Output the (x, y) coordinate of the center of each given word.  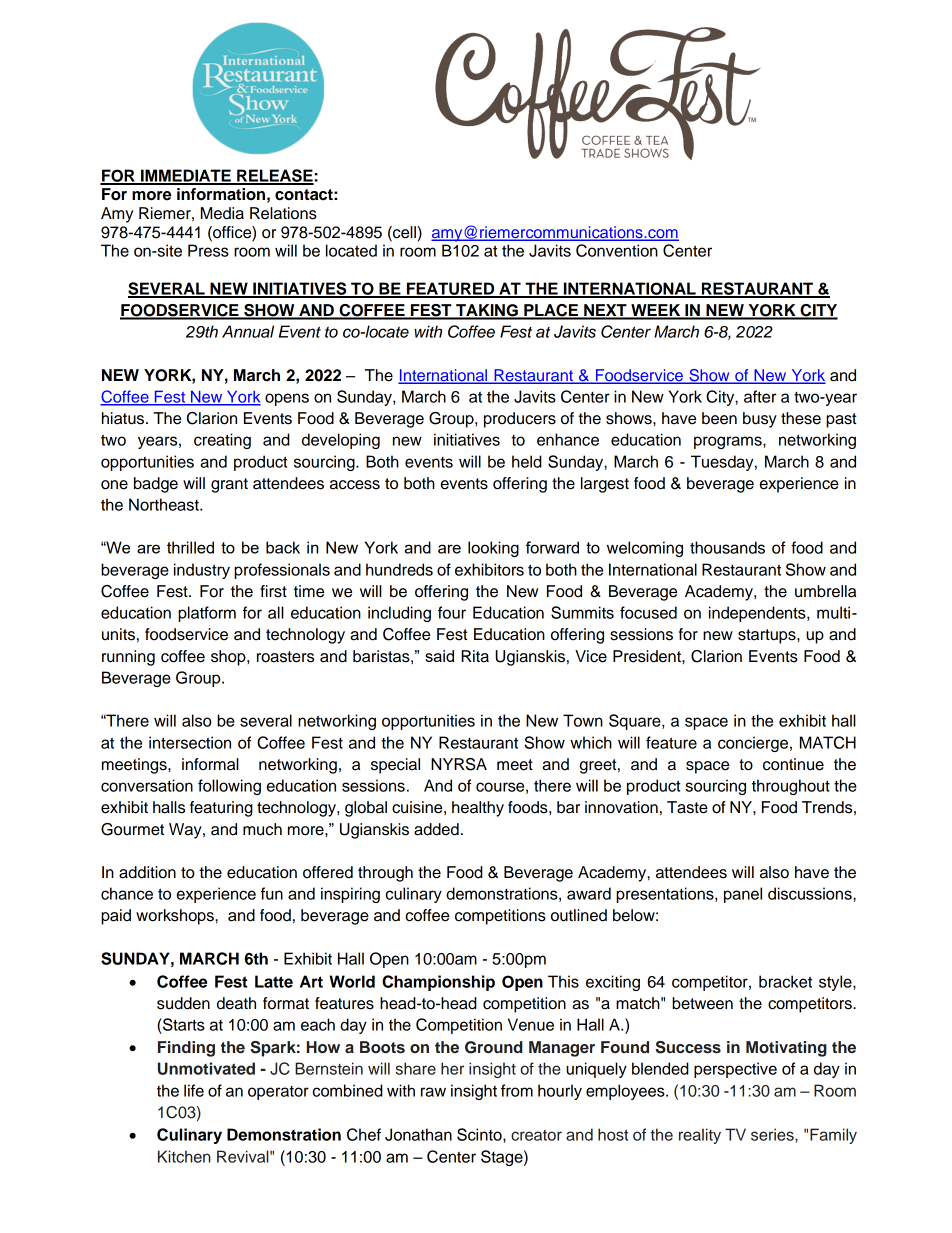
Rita (475, 656)
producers (520, 420)
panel (743, 895)
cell (403, 233)
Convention (617, 250)
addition (147, 872)
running (128, 658)
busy (760, 420)
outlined (579, 915)
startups (768, 636)
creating (222, 441)
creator (536, 1135)
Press (208, 250)
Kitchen (184, 1156)
